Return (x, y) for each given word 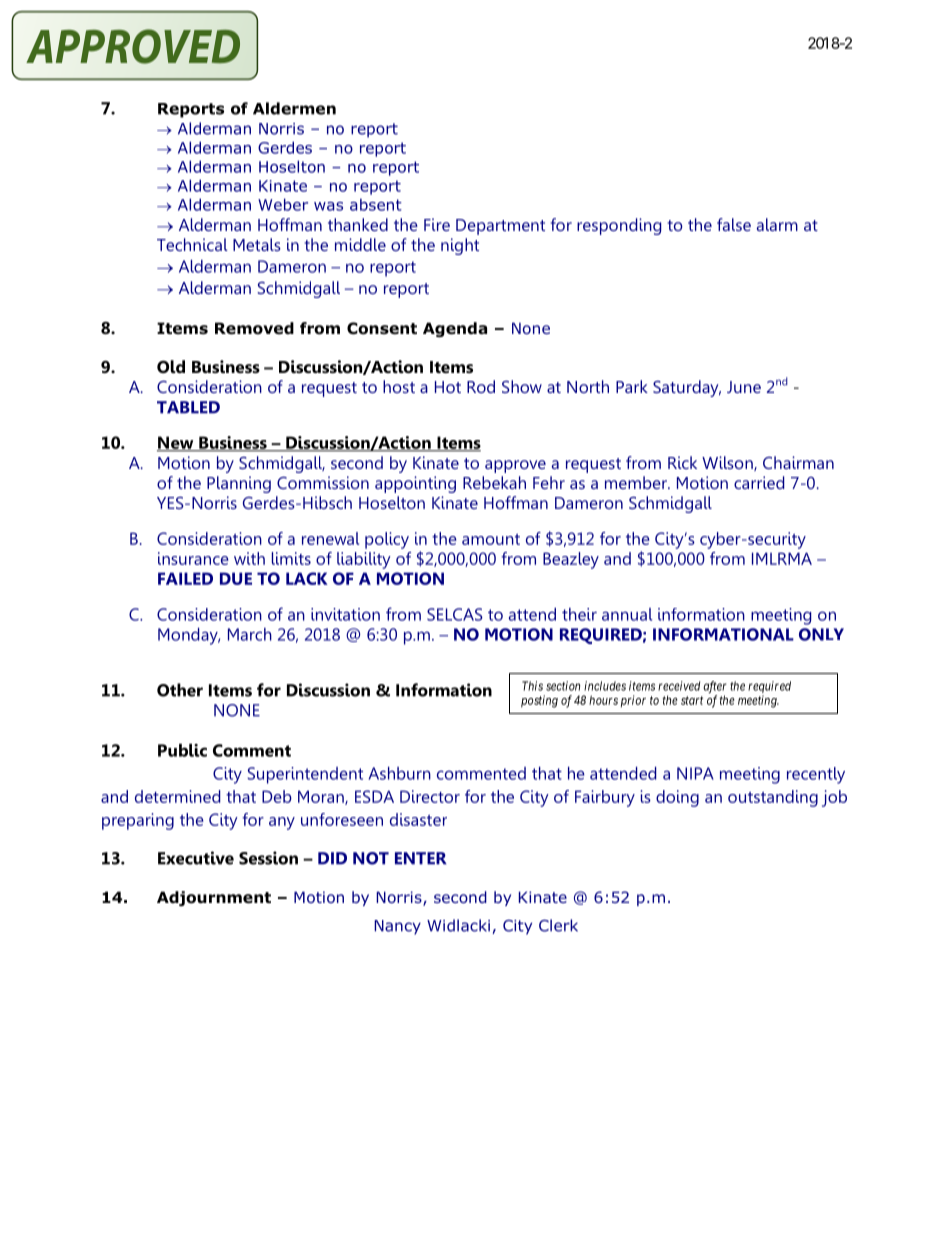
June (744, 387)
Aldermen (294, 108)
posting (539, 701)
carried (759, 482)
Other (180, 690)
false (734, 224)
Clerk (558, 925)
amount (491, 539)
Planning (239, 484)
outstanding (773, 798)
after (714, 687)
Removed (254, 328)
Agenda (455, 329)
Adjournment (214, 898)
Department (500, 227)
